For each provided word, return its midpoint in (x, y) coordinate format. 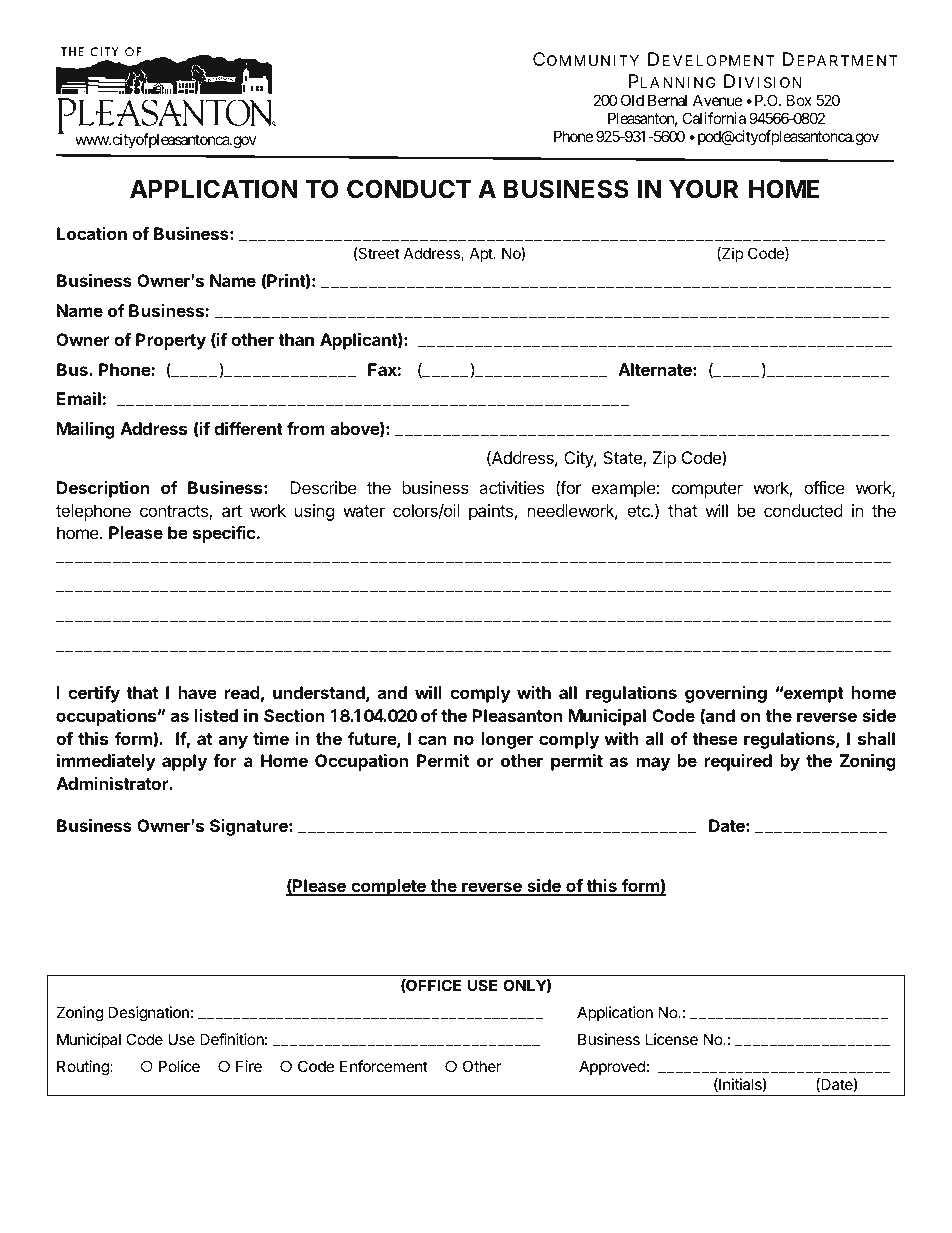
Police (179, 1066)
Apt (482, 254)
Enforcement (384, 1066)
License (672, 1039)
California (714, 118)
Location (92, 233)
